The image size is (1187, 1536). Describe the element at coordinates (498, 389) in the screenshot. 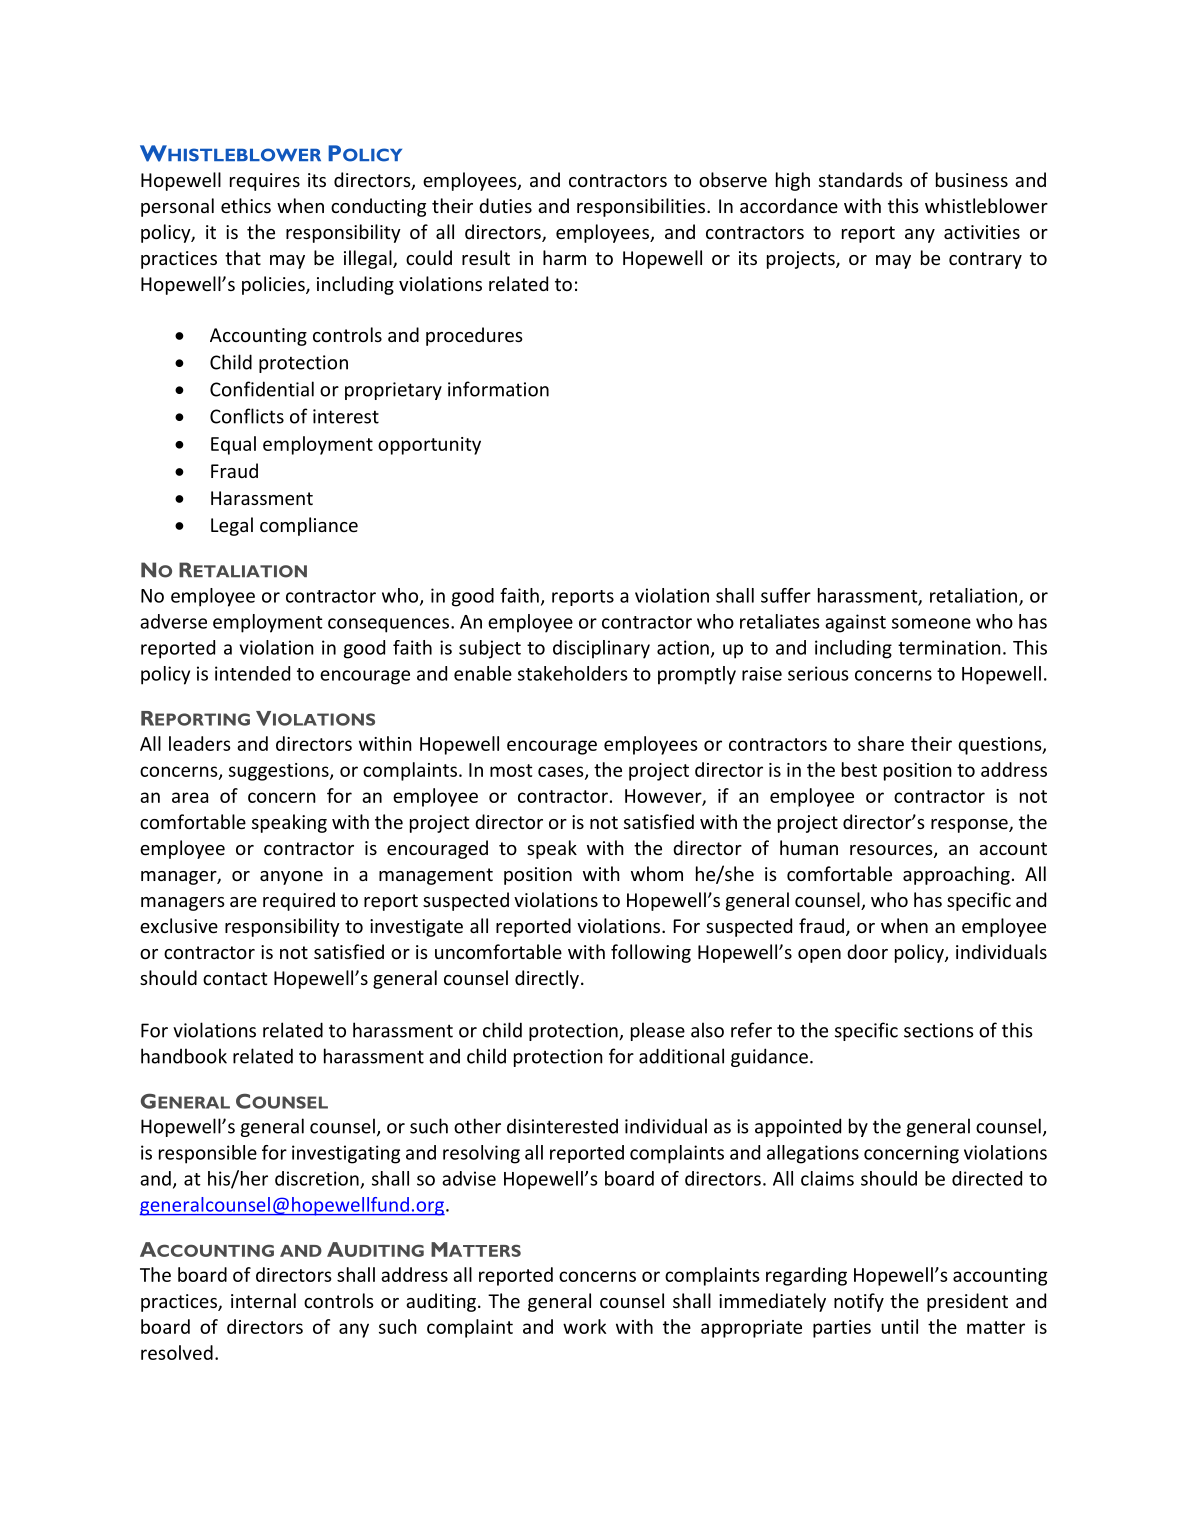

I see `information` at that location.
